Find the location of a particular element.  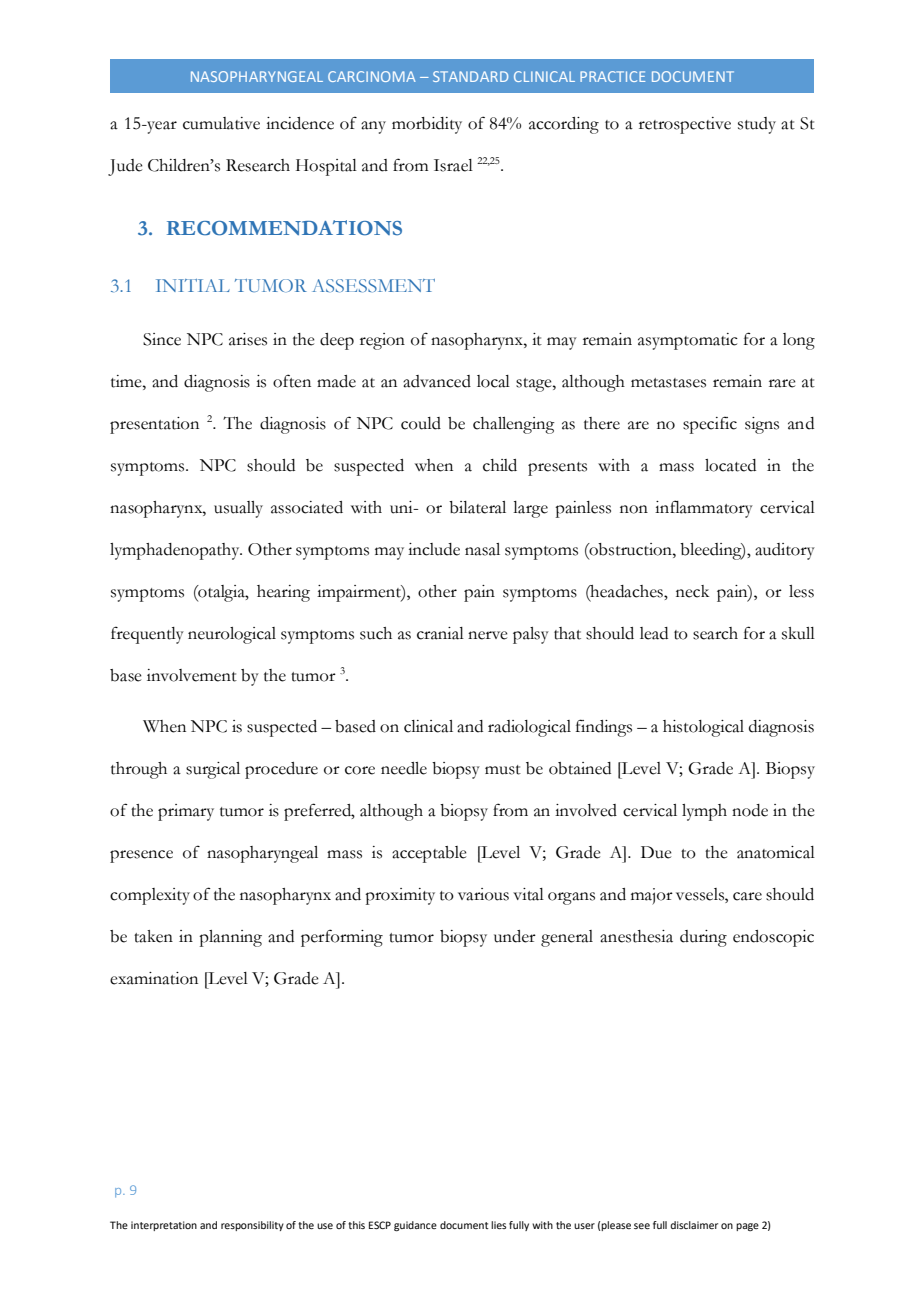

during is located at coordinates (703, 938).
